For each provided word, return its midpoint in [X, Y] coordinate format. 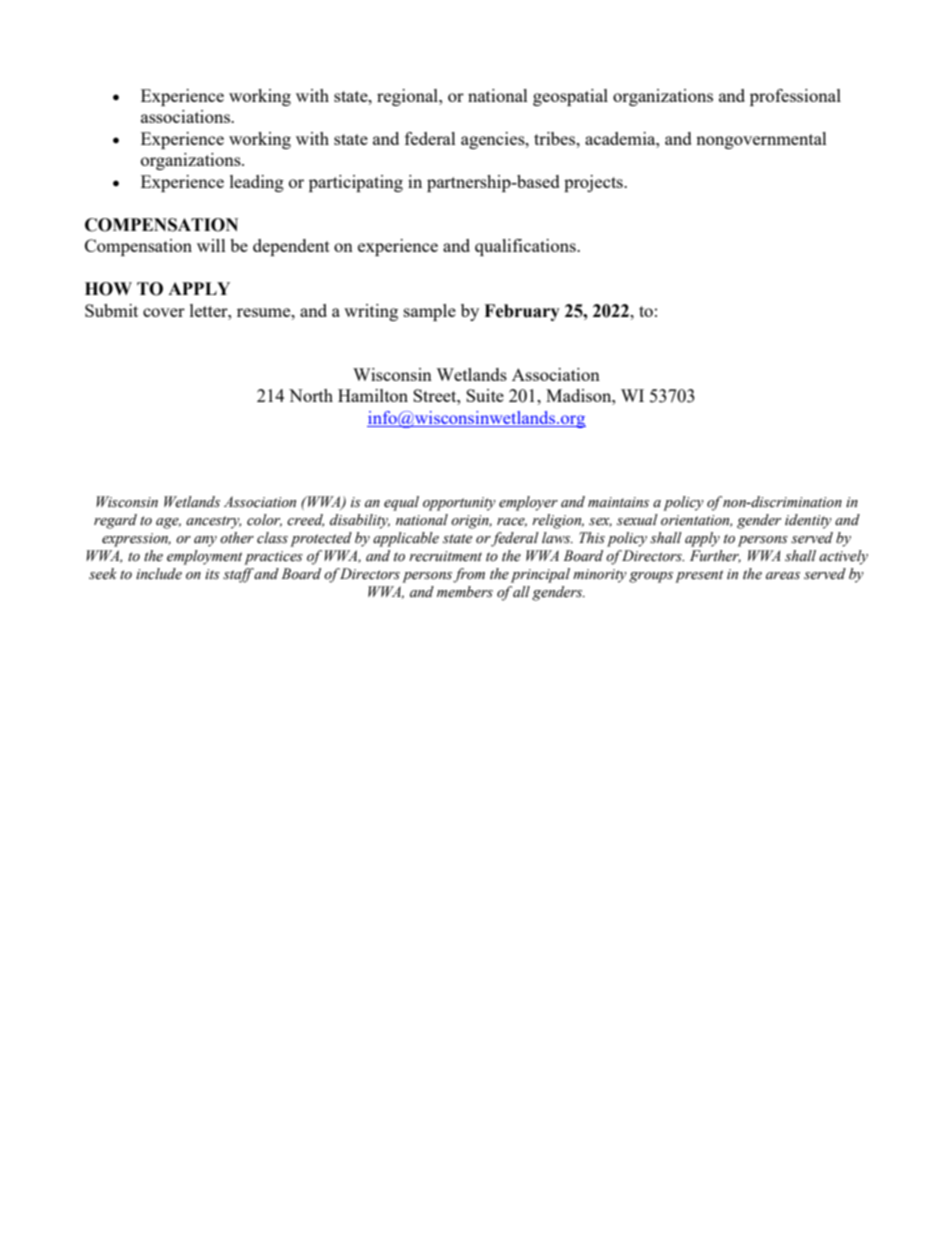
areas [783, 576]
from [469, 575]
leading [257, 183]
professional [795, 97]
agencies [494, 140]
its [212, 574]
